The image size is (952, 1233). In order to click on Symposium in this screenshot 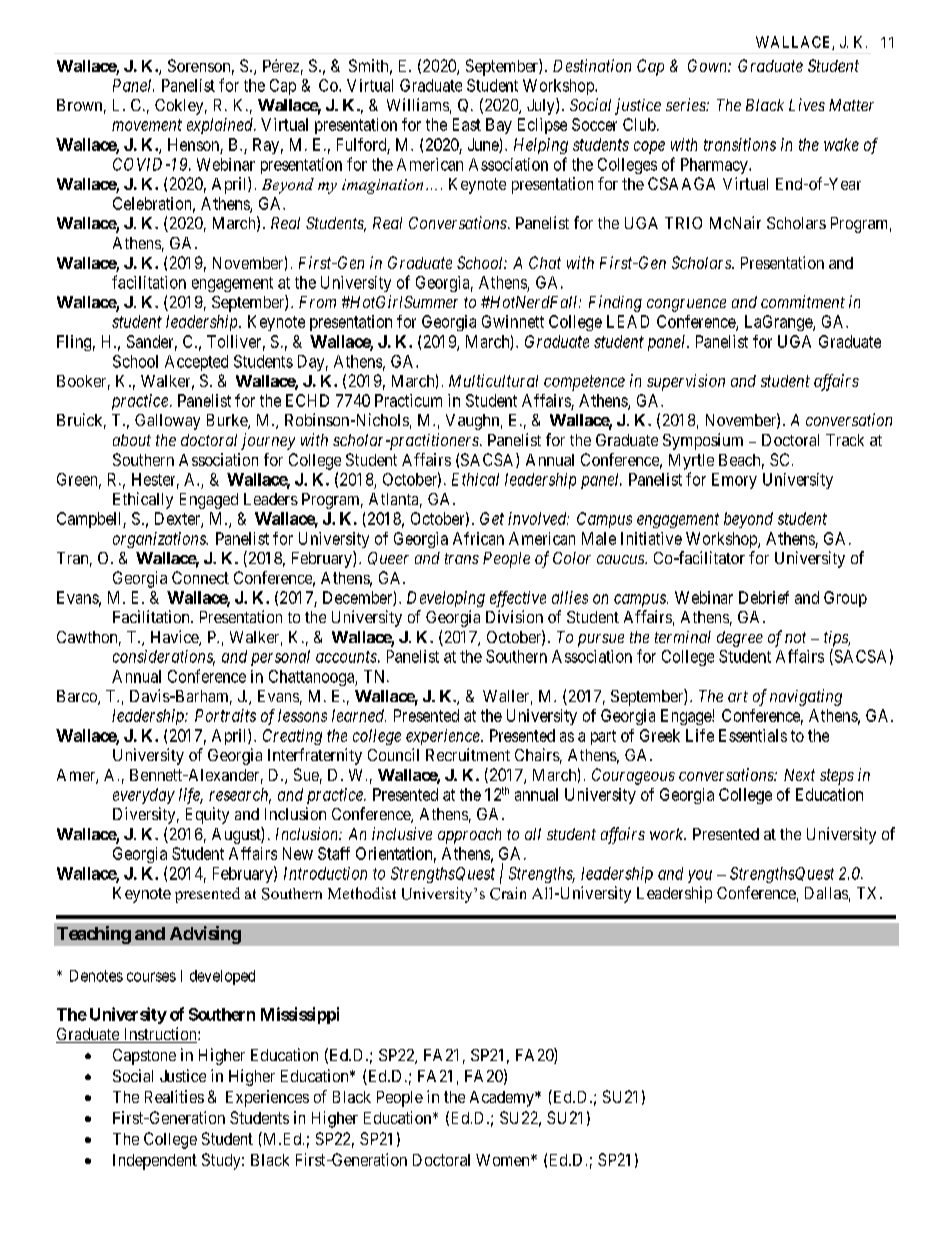, I will do `click(703, 441)`.
